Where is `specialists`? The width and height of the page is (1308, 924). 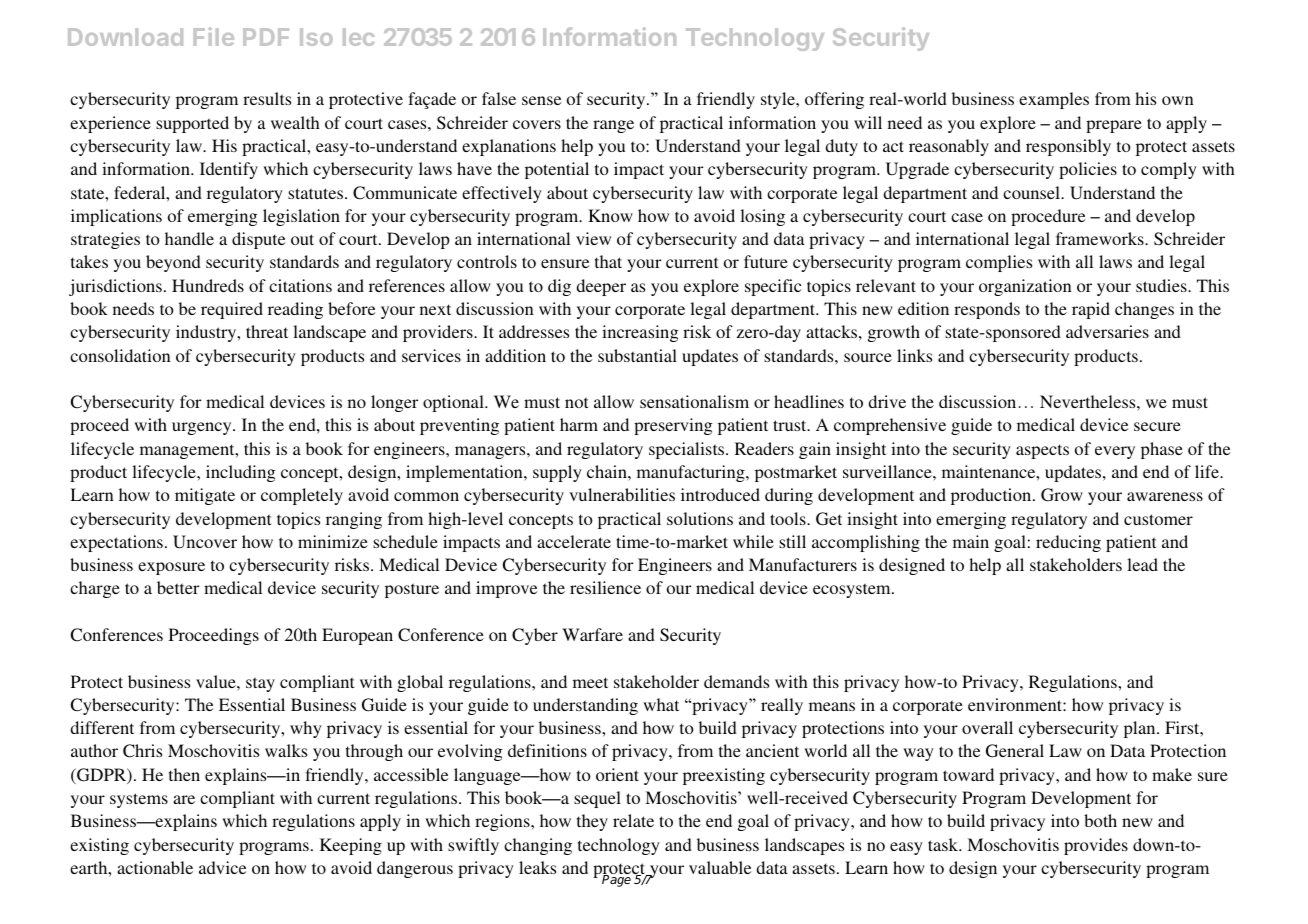
specialists is located at coordinates (688, 450).
